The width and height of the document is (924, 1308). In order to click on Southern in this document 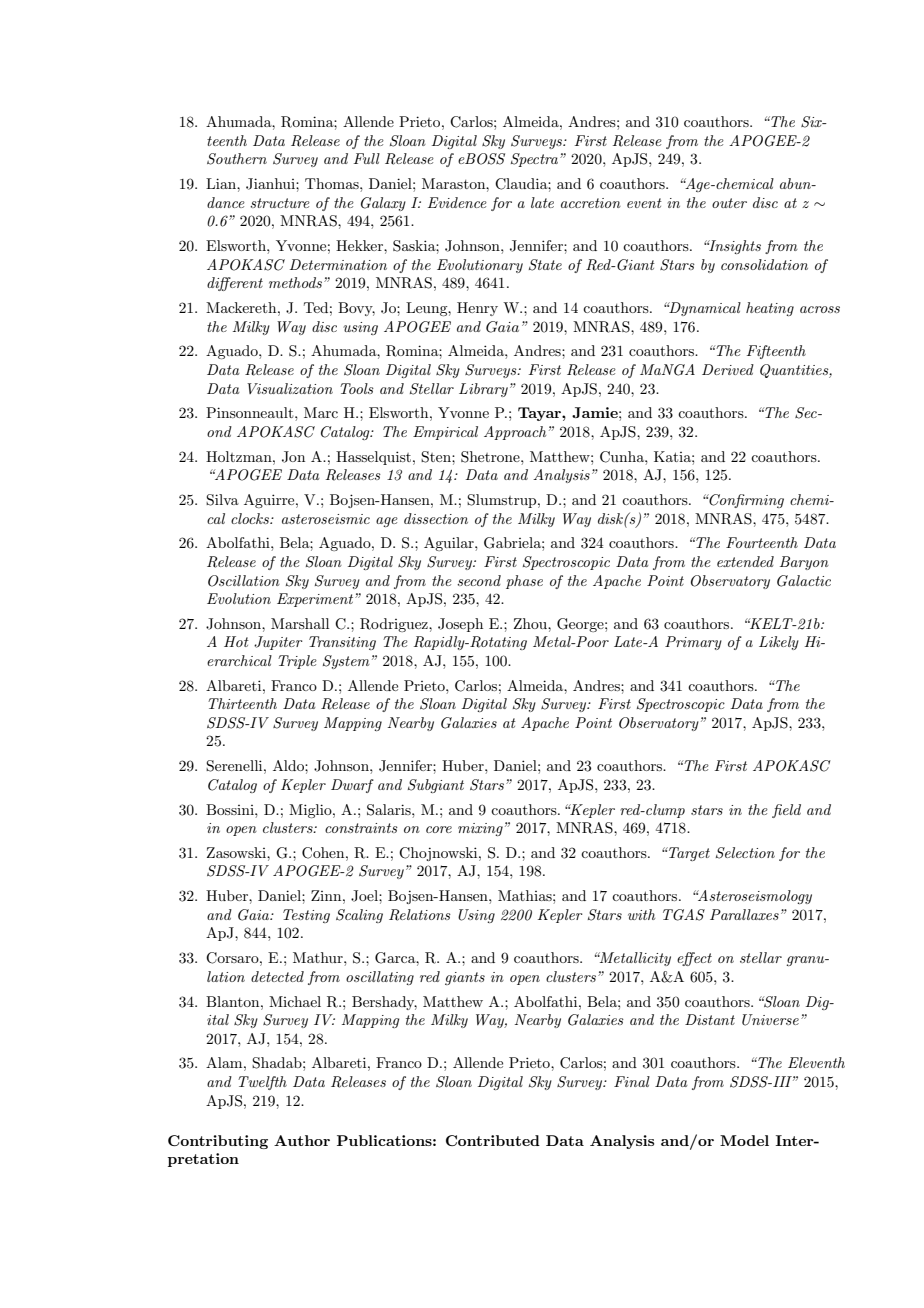, I will do `click(237, 159)`.
